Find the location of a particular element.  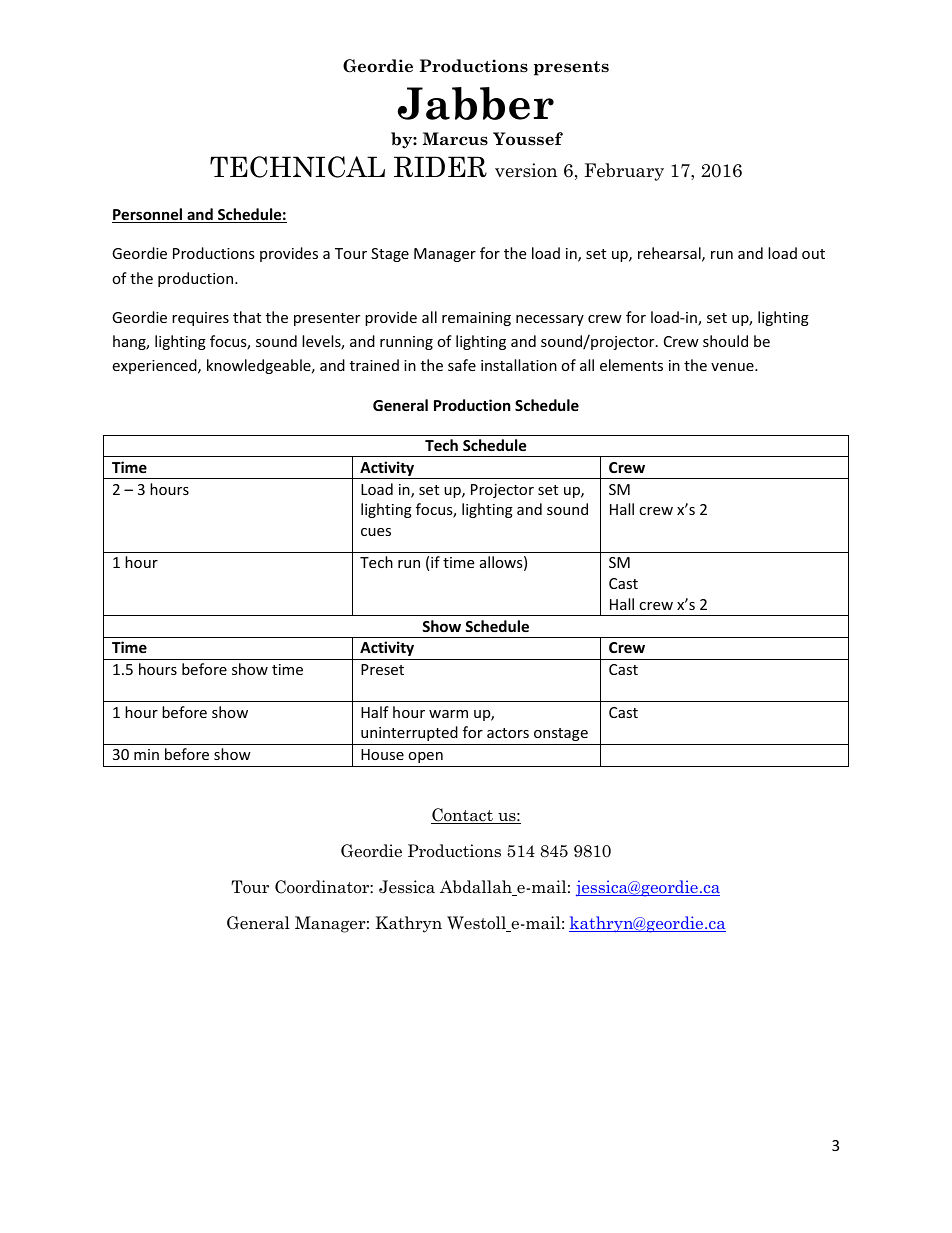

elements is located at coordinates (631, 365).
